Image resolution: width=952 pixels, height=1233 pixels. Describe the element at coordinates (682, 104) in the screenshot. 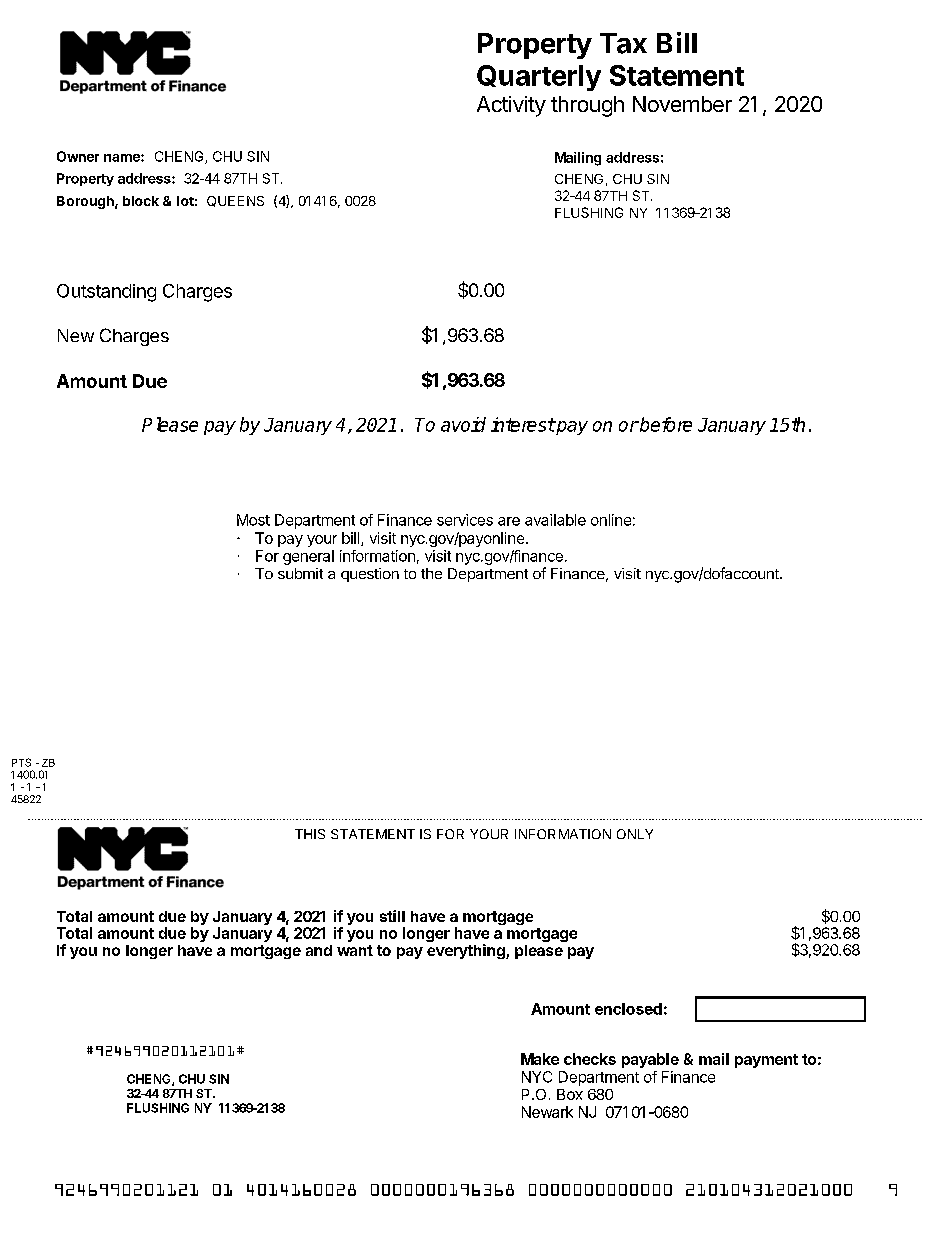

I see `November` at that location.
